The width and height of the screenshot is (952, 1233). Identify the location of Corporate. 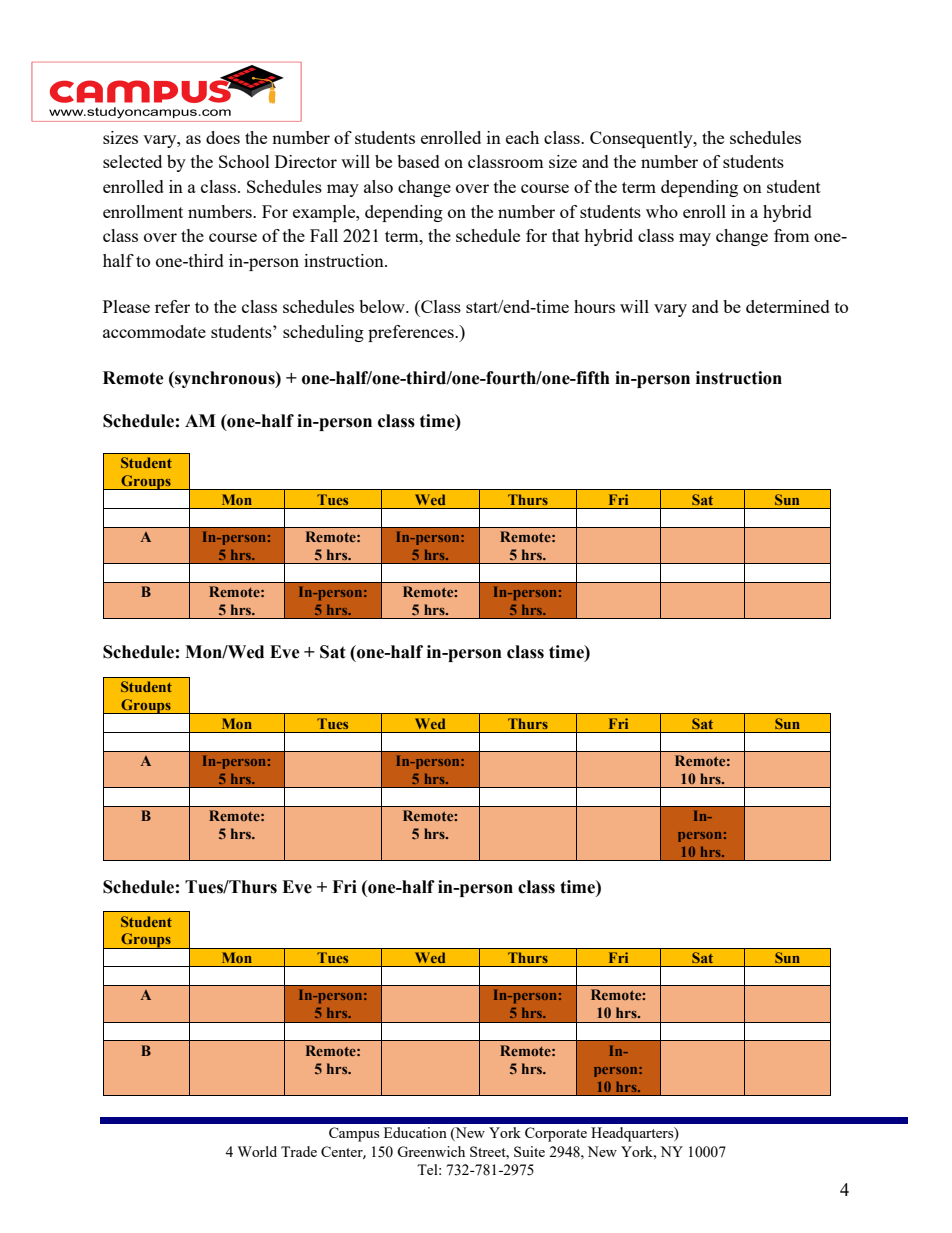
(556, 1134).
